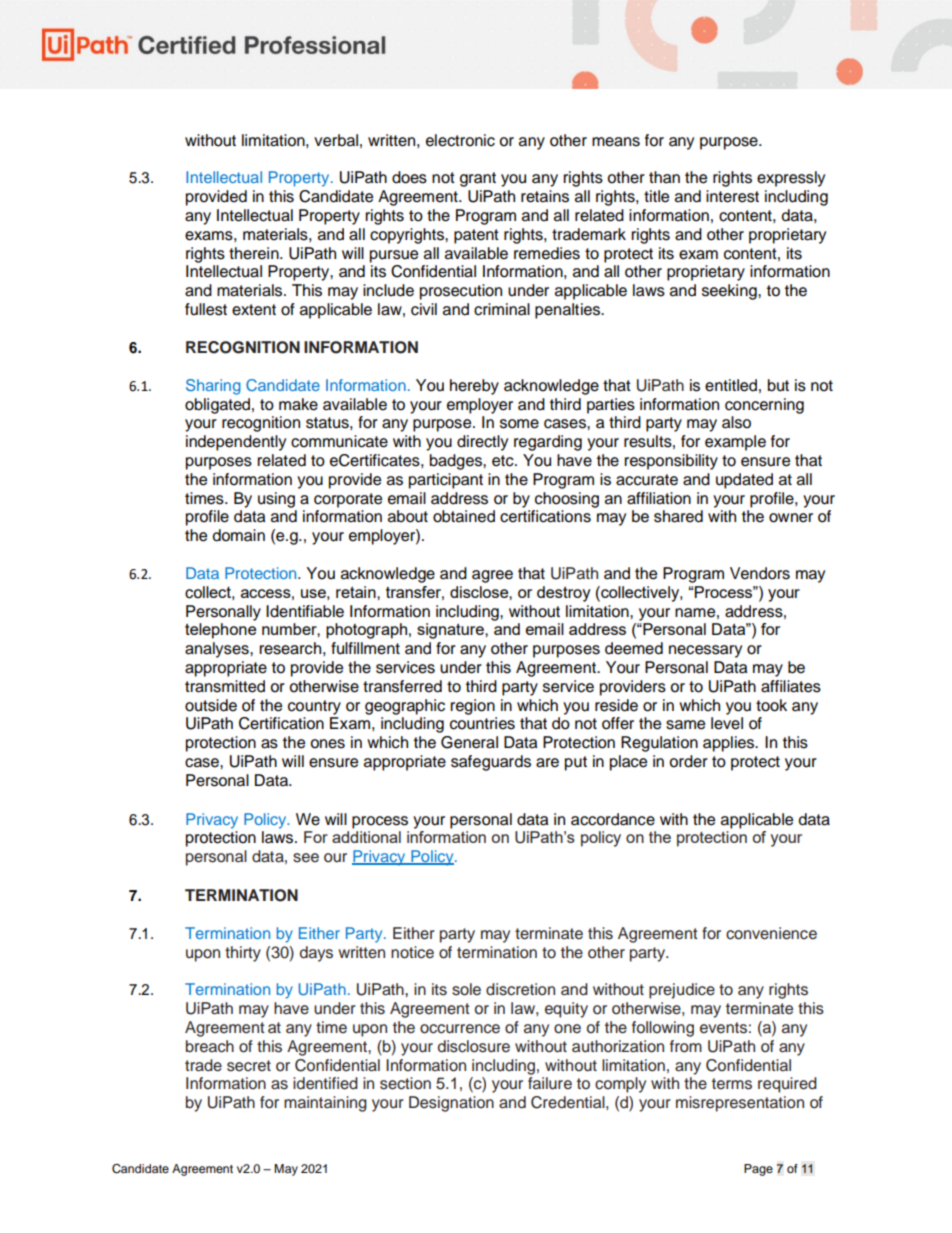 The width and height of the screenshot is (952, 1233). What do you see at coordinates (504, 461) in the screenshot?
I see `etc` at bounding box center [504, 461].
